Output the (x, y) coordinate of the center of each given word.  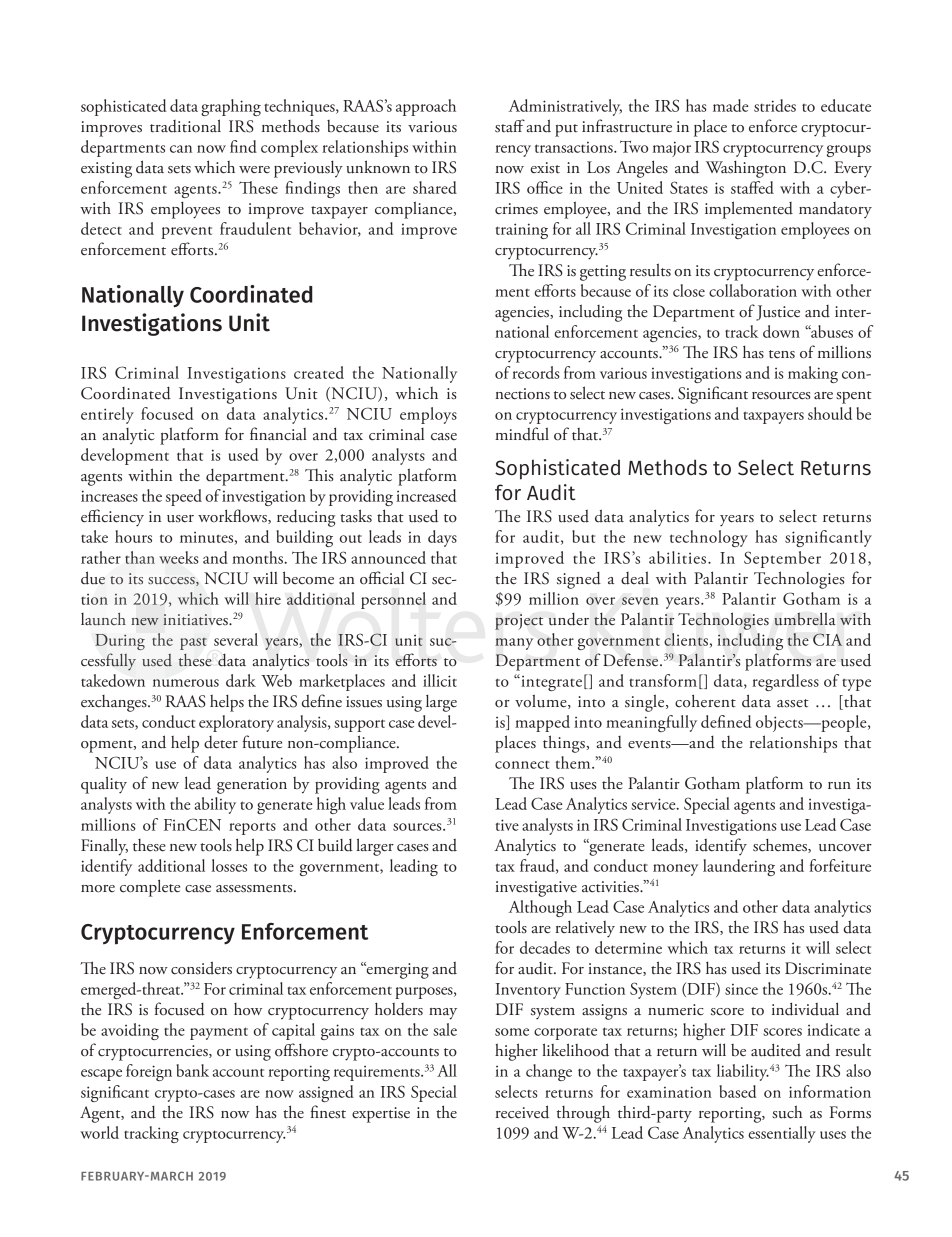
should (830, 413)
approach (426, 107)
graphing (231, 107)
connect (522, 765)
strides (775, 105)
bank (192, 1070)
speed (184, 497)
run (839, 786)
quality (104, 785)
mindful (522, 434)
